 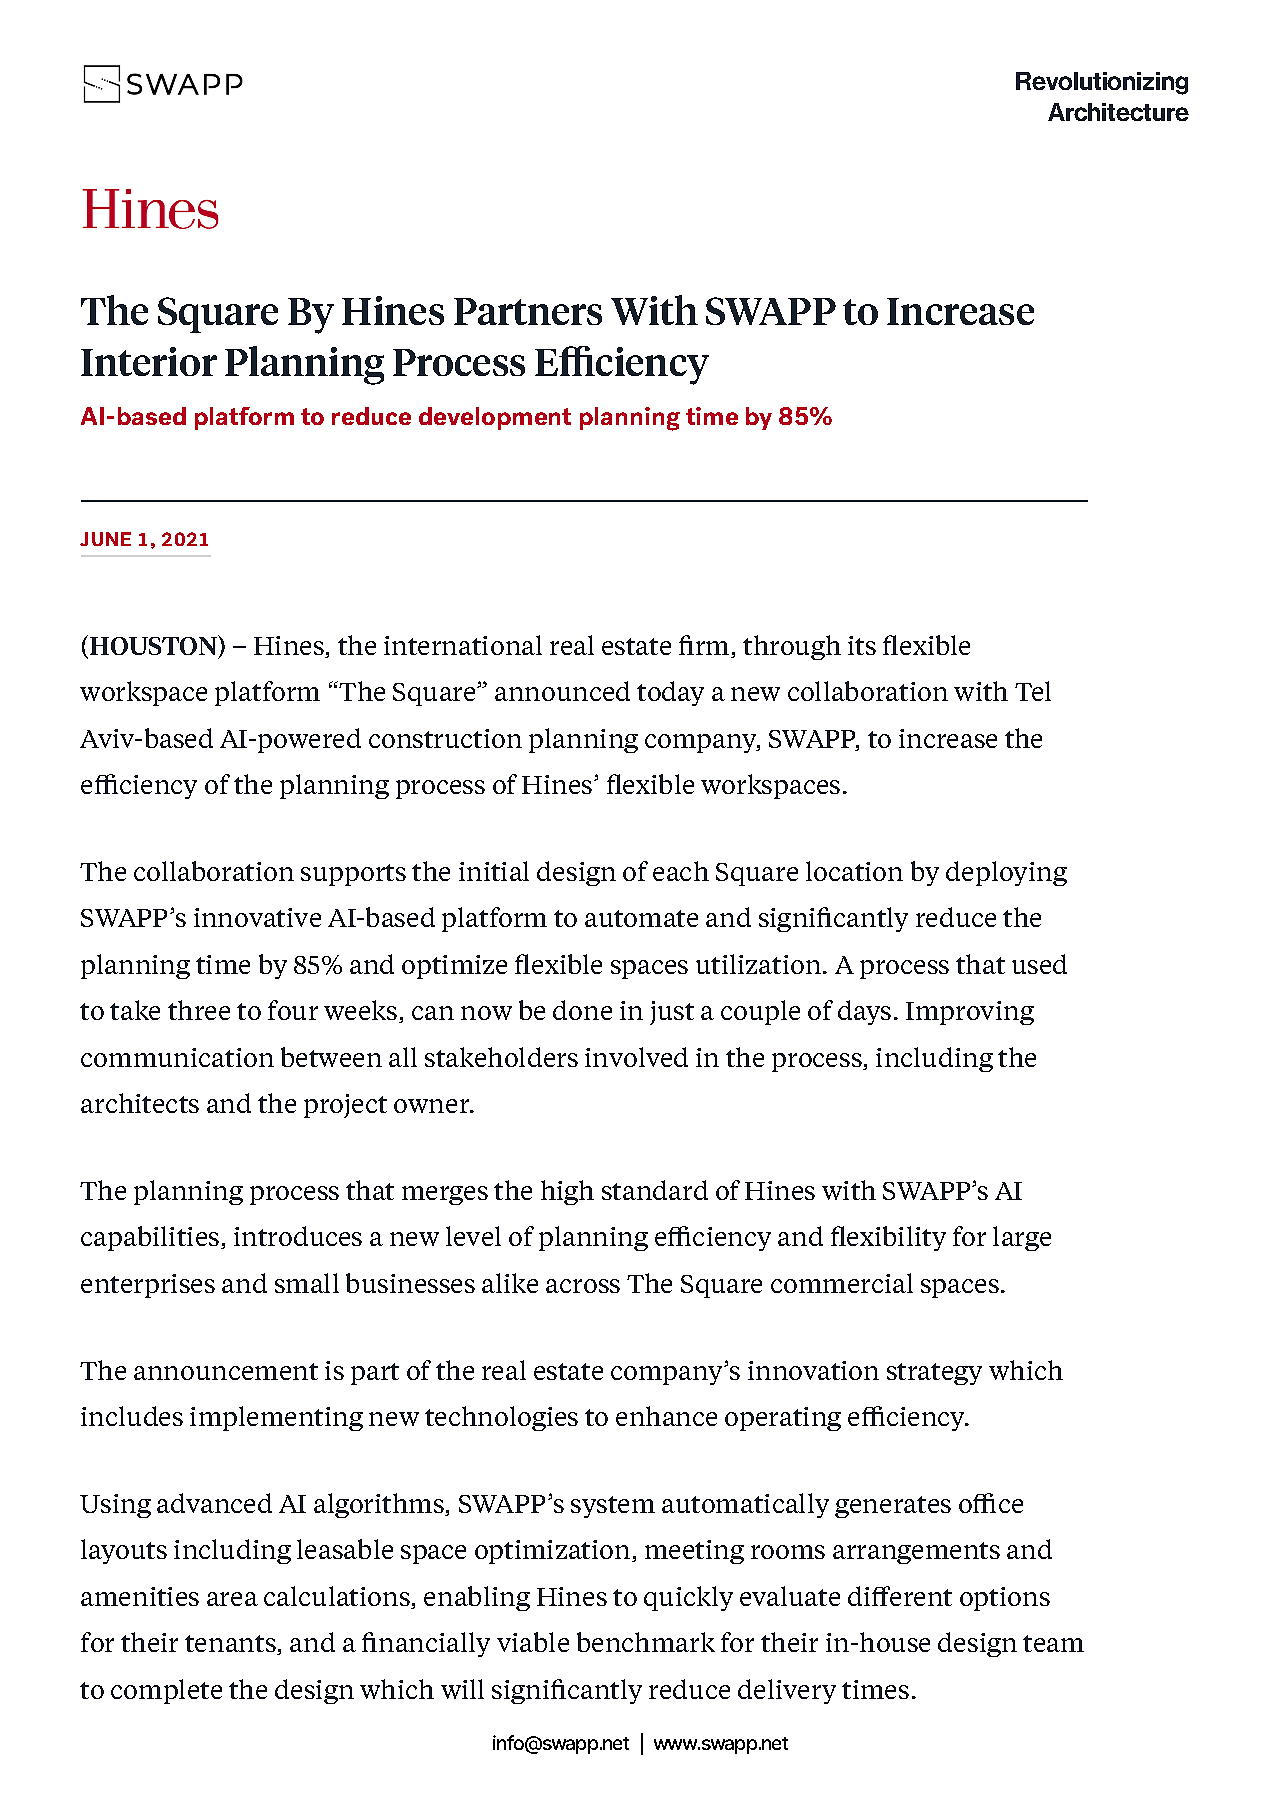 I want to click on tenants, so click(x=231, y=1645).
